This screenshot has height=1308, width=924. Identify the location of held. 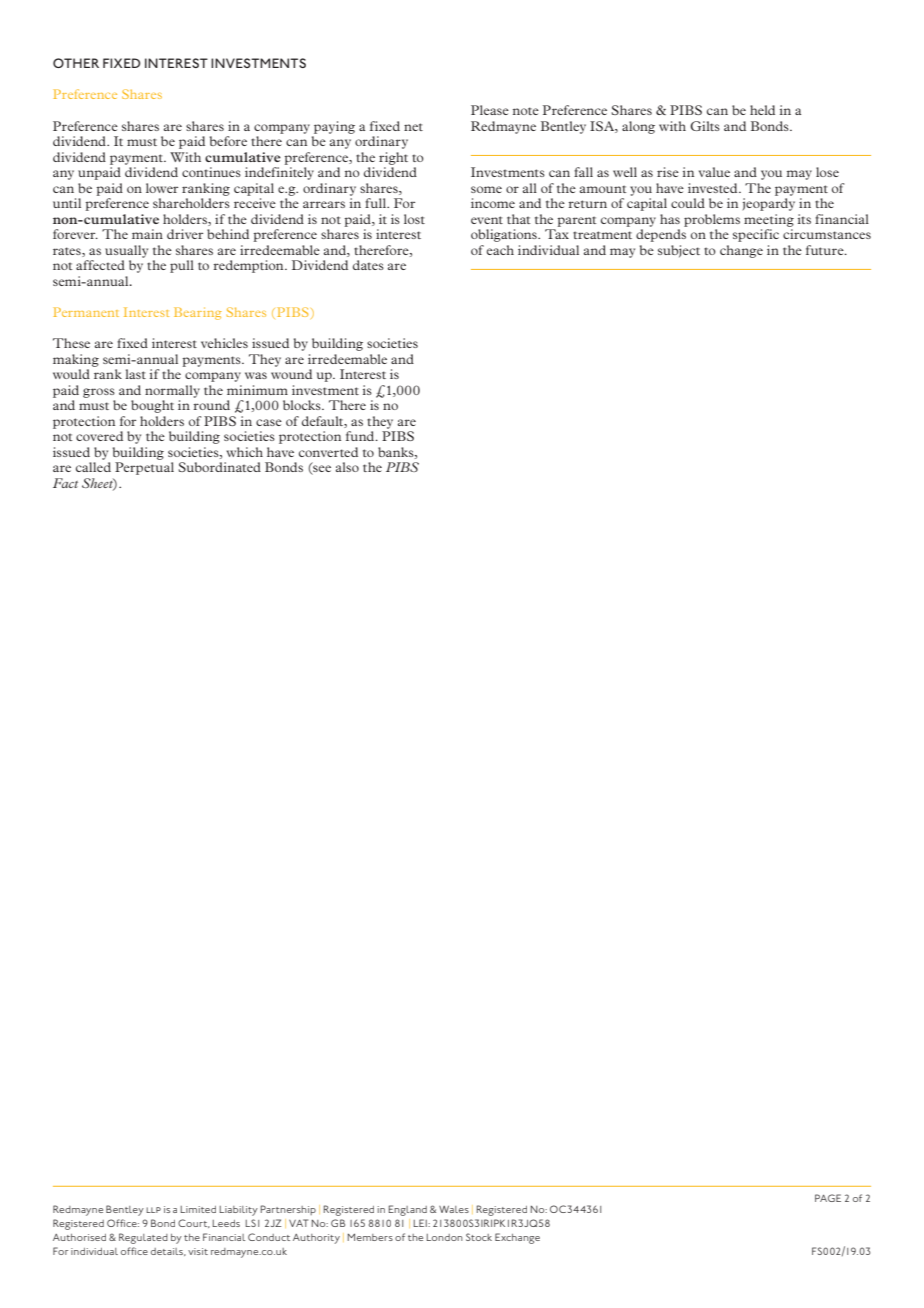
(762, 110).
